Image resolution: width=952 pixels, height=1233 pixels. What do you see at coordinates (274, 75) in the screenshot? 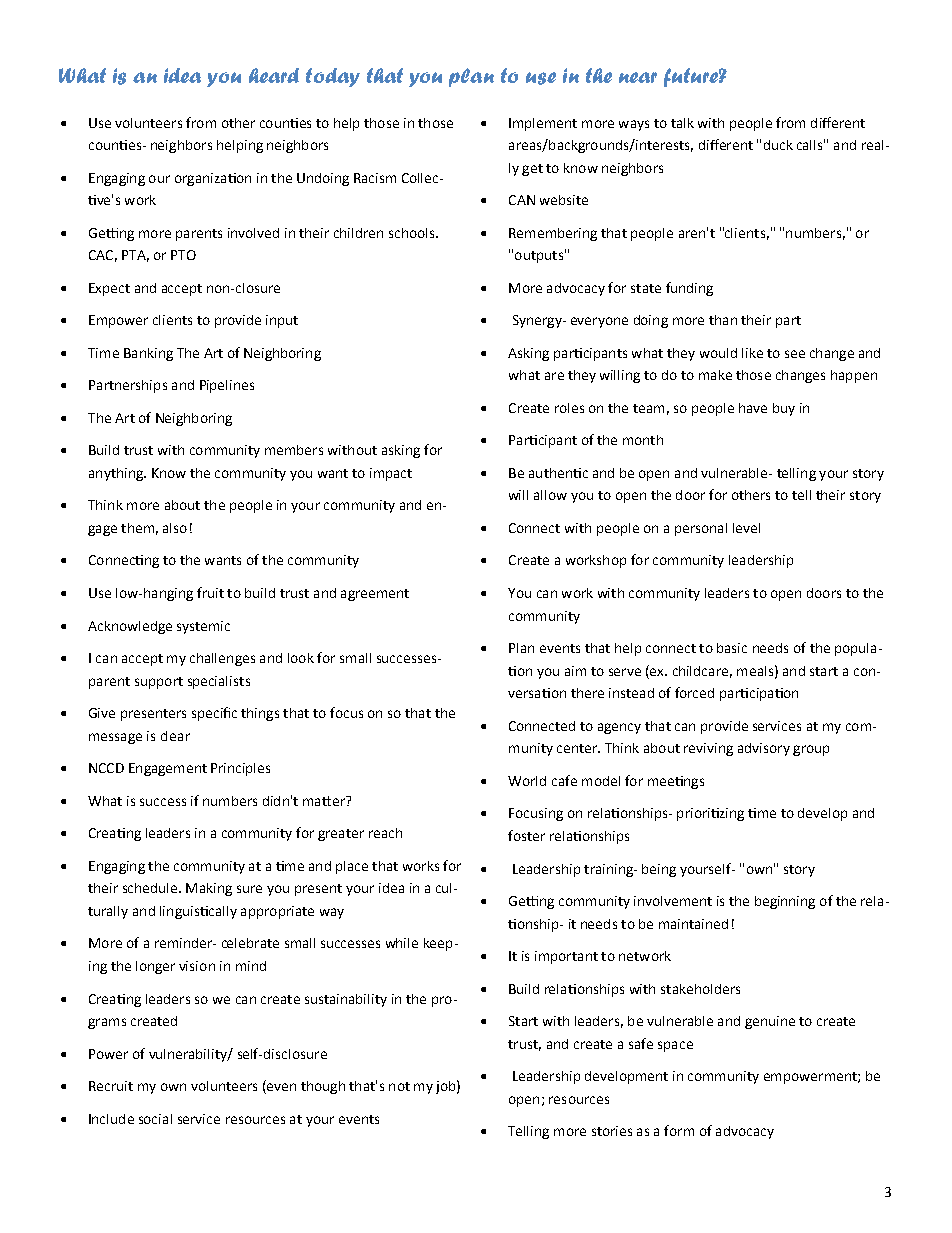
I see `heard` at bounding box center [274, 75].
